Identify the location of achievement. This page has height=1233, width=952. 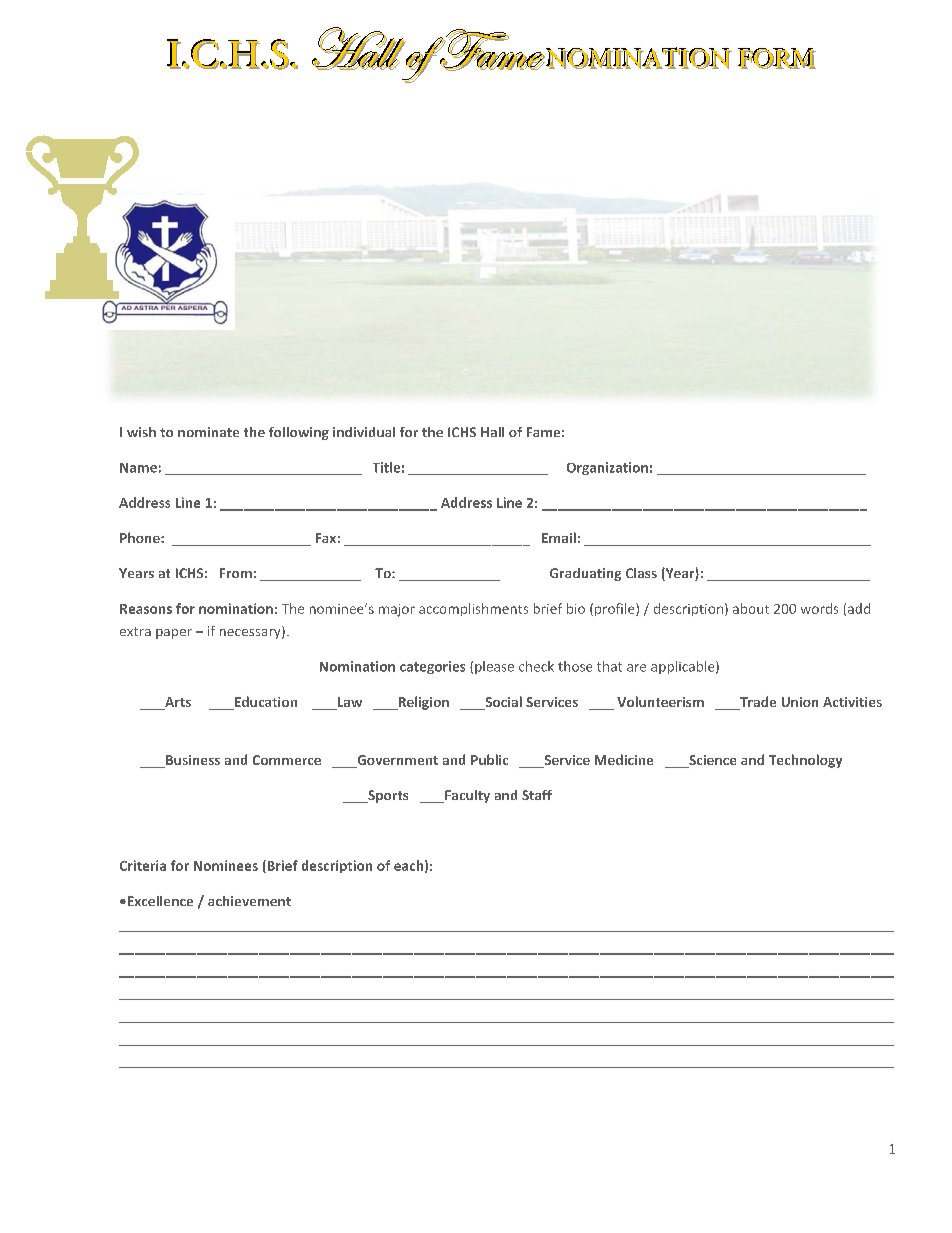
(249, 901).
